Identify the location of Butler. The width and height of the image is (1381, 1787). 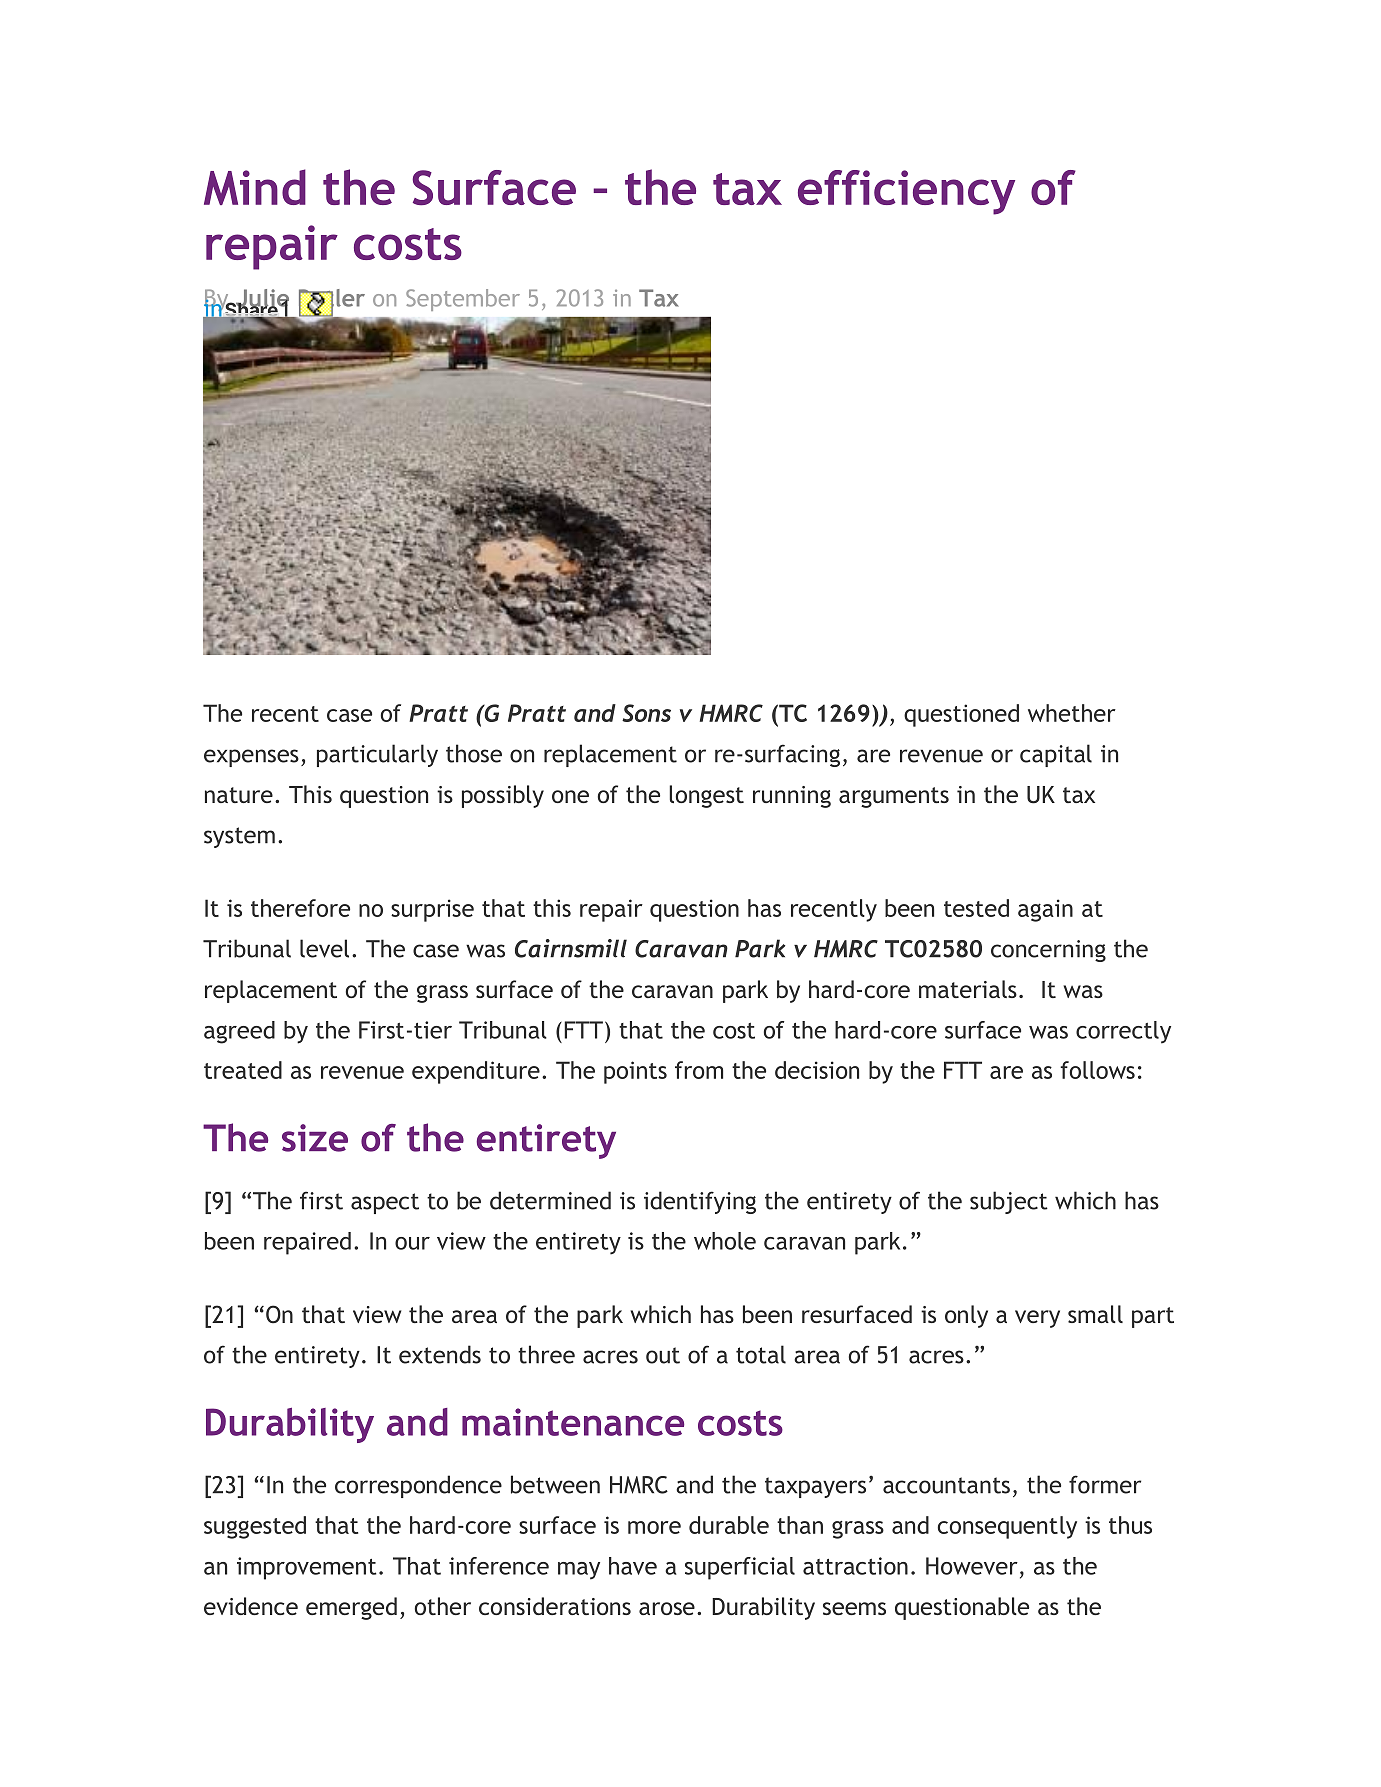
(332, 299).
